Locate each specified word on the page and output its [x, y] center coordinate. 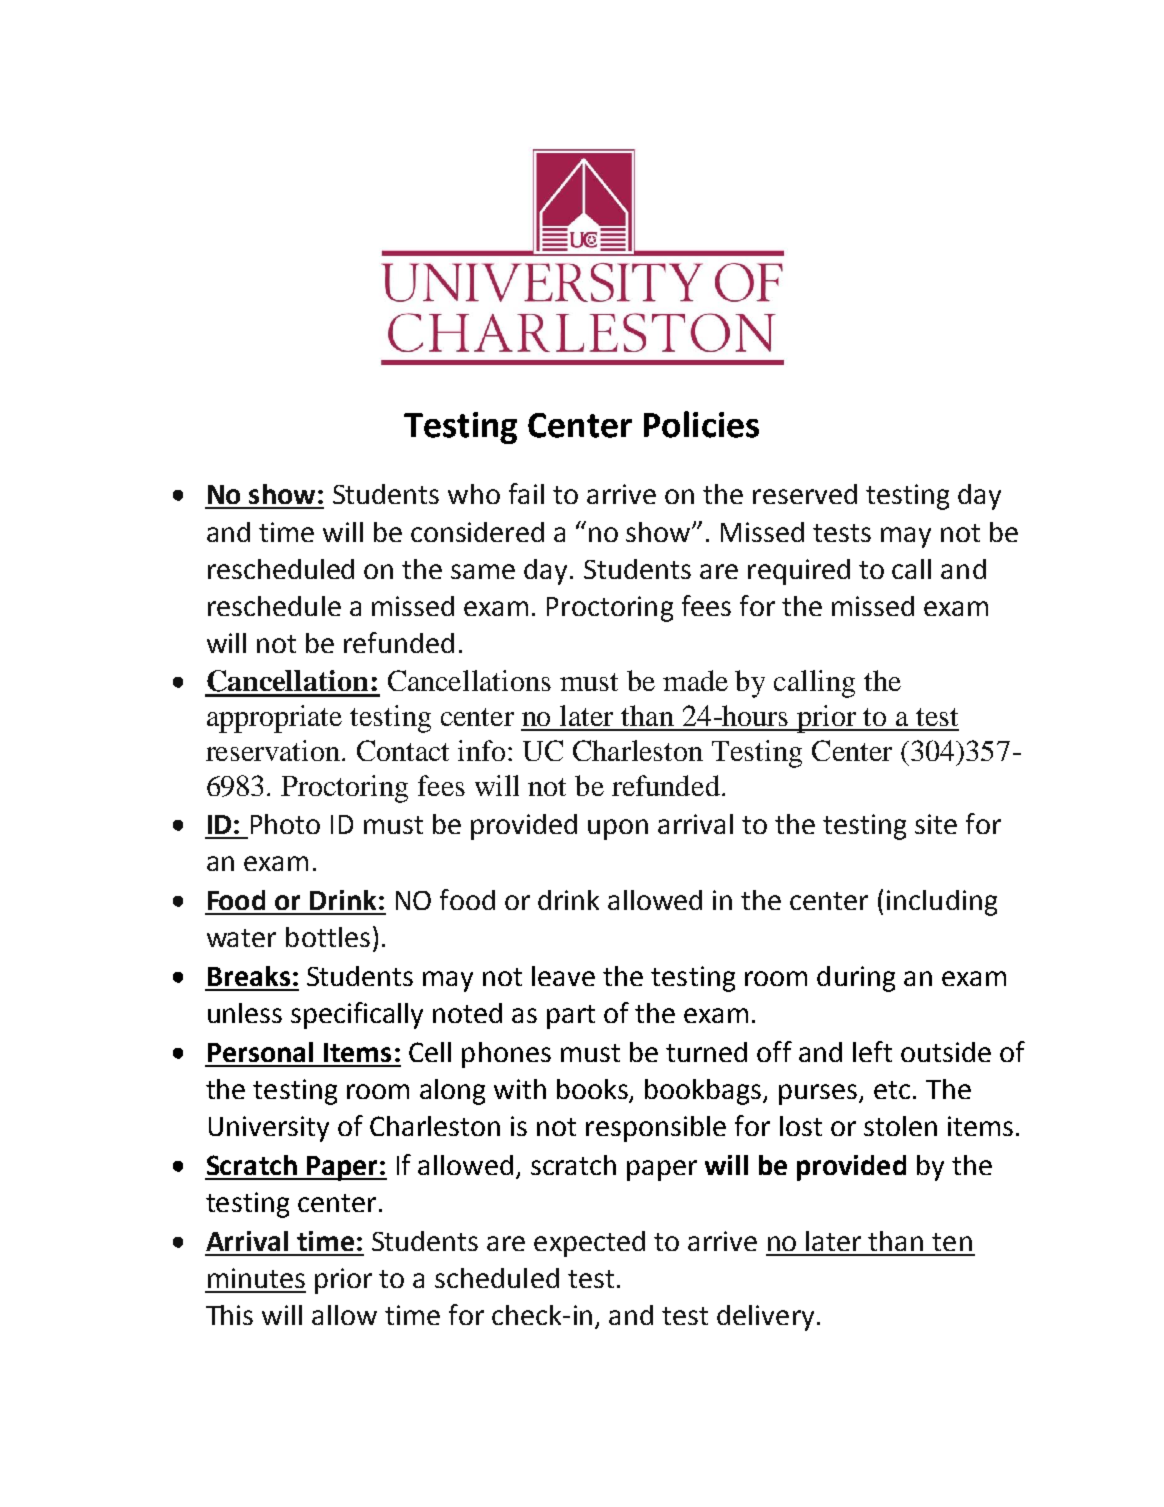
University [269, 1129]
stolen [900, 1126]
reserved [805, 494]
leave [563, 976]
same [483, 571]
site [936, 824]
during [856, 979]
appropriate [274, 719]
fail [526, 493]
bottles [328, 937]
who [474, 494]
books [594, 1090]
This [229, 1315]
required [799, 572]
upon [618, 829]
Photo [285, 824]
